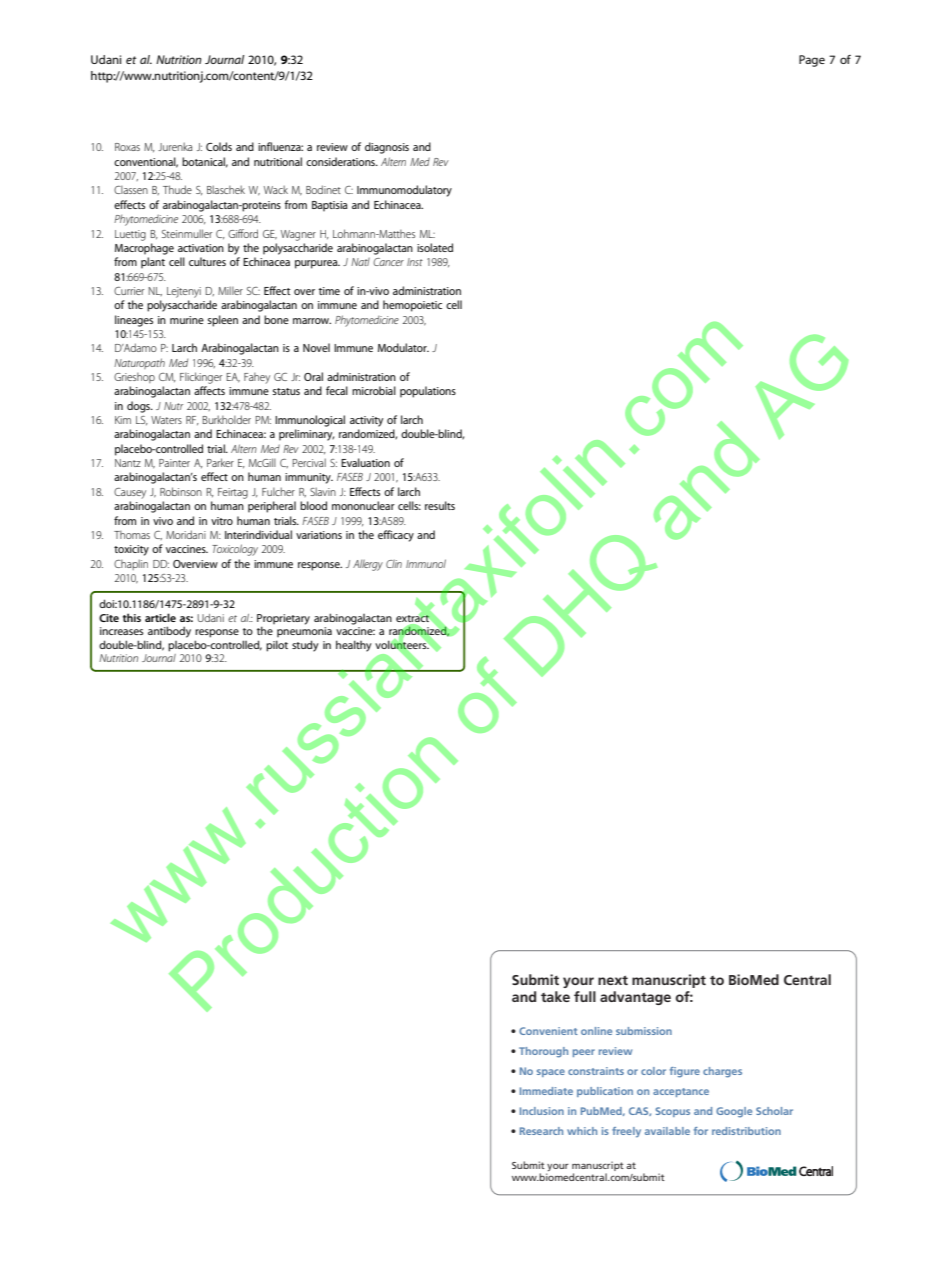 The width and height of the image is (952, 1270). I want to click on Clin, so click(394, 563).
